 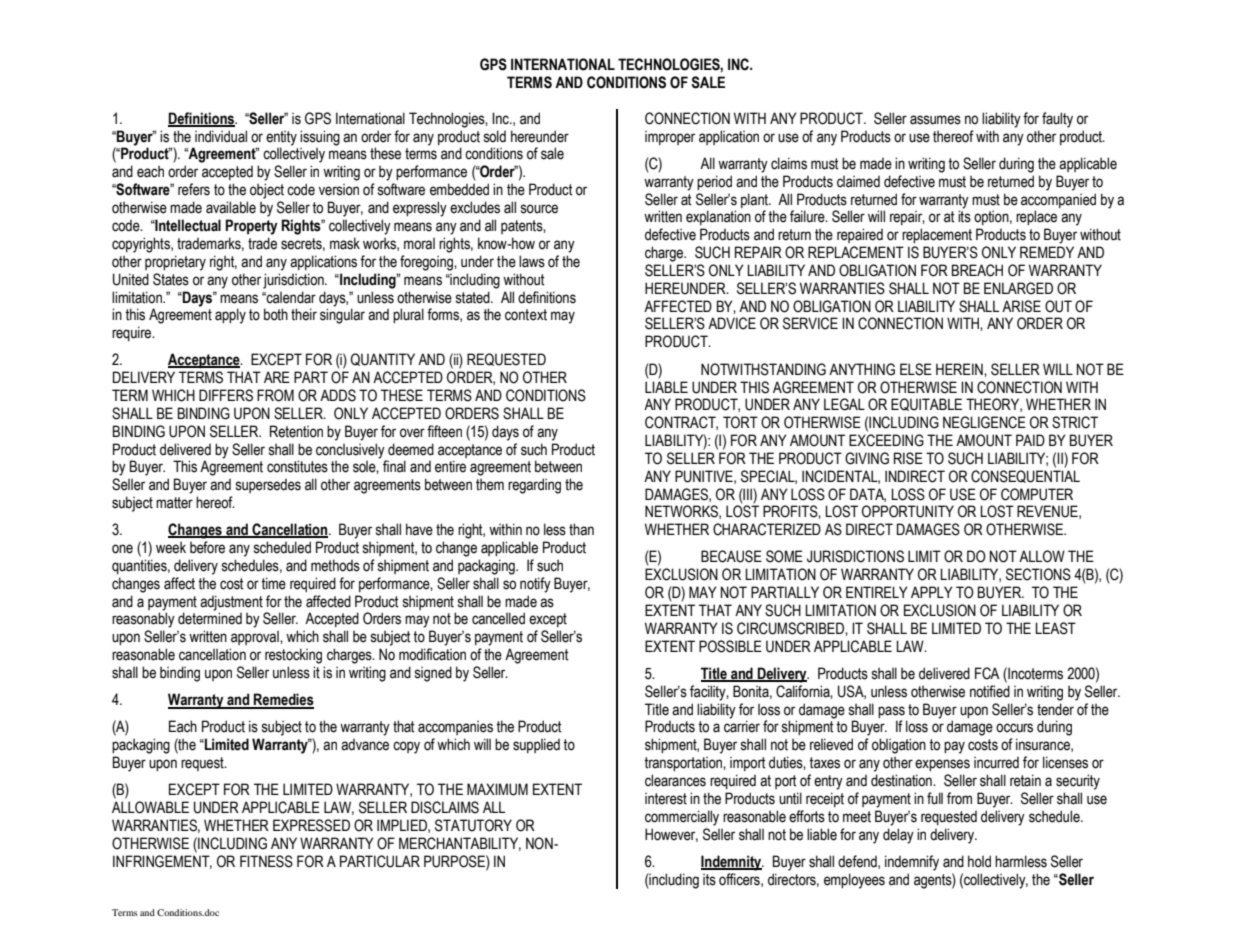 I want to click on improper, so click(x=670, y=138).
